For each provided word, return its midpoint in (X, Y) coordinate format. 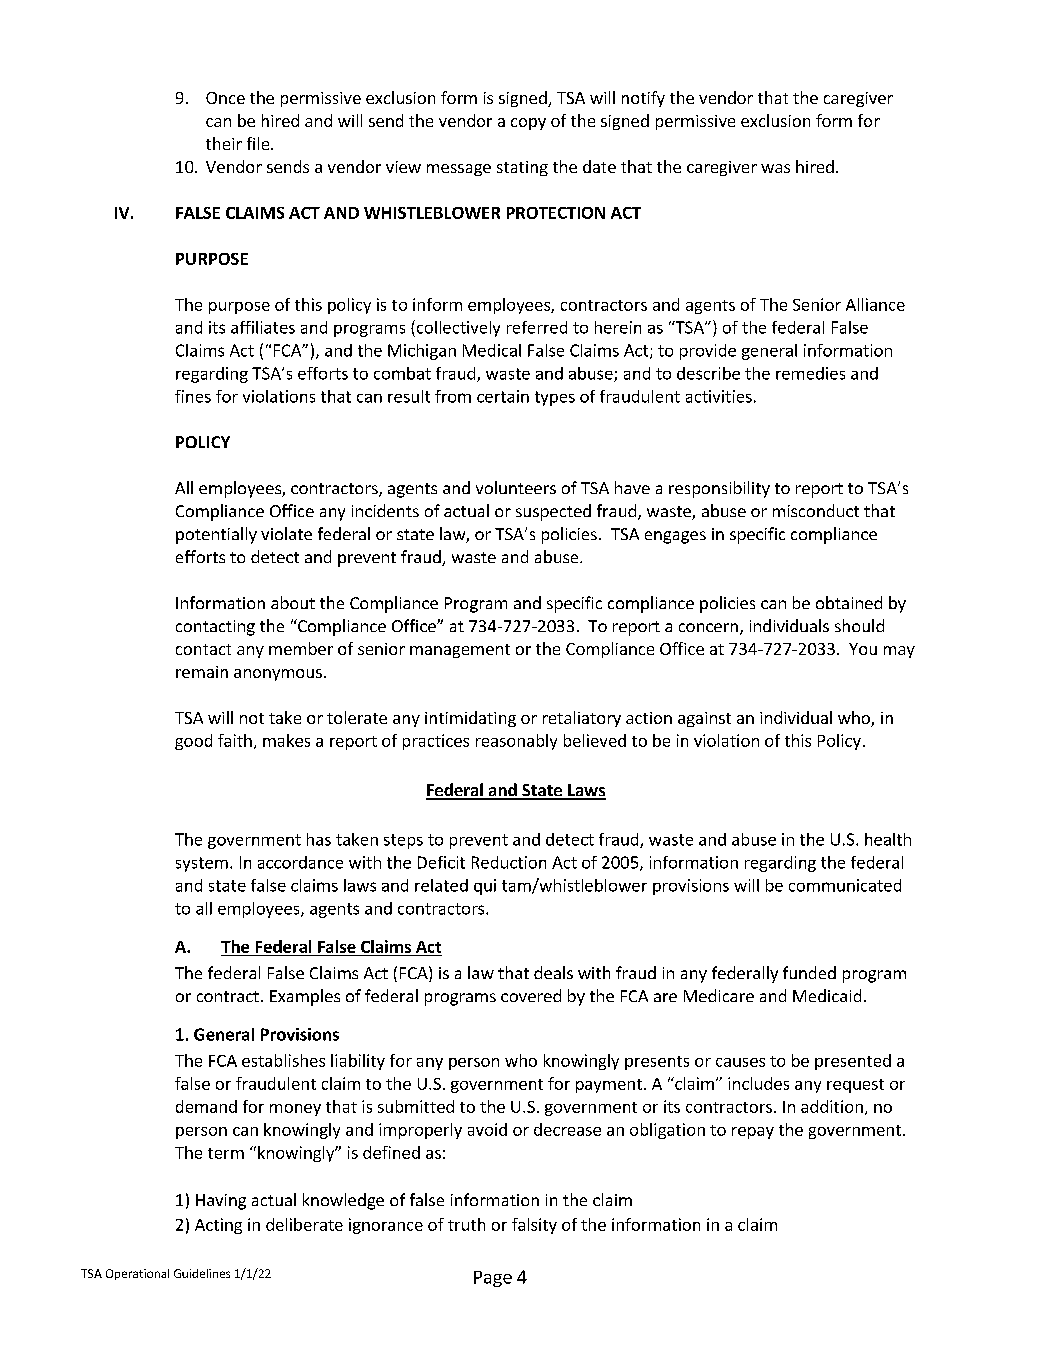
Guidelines (202, 1273)
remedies (810, 373)
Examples (305, 997)
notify (643, 99)
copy (528, 124)
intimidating (470, 719)
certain (503, 396)
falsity (534, 1226)
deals (553, 972)
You (863, 649)
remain (202, 672)
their (224, 143)
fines (193, 396)
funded (809, 972)
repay (753, 1133)
